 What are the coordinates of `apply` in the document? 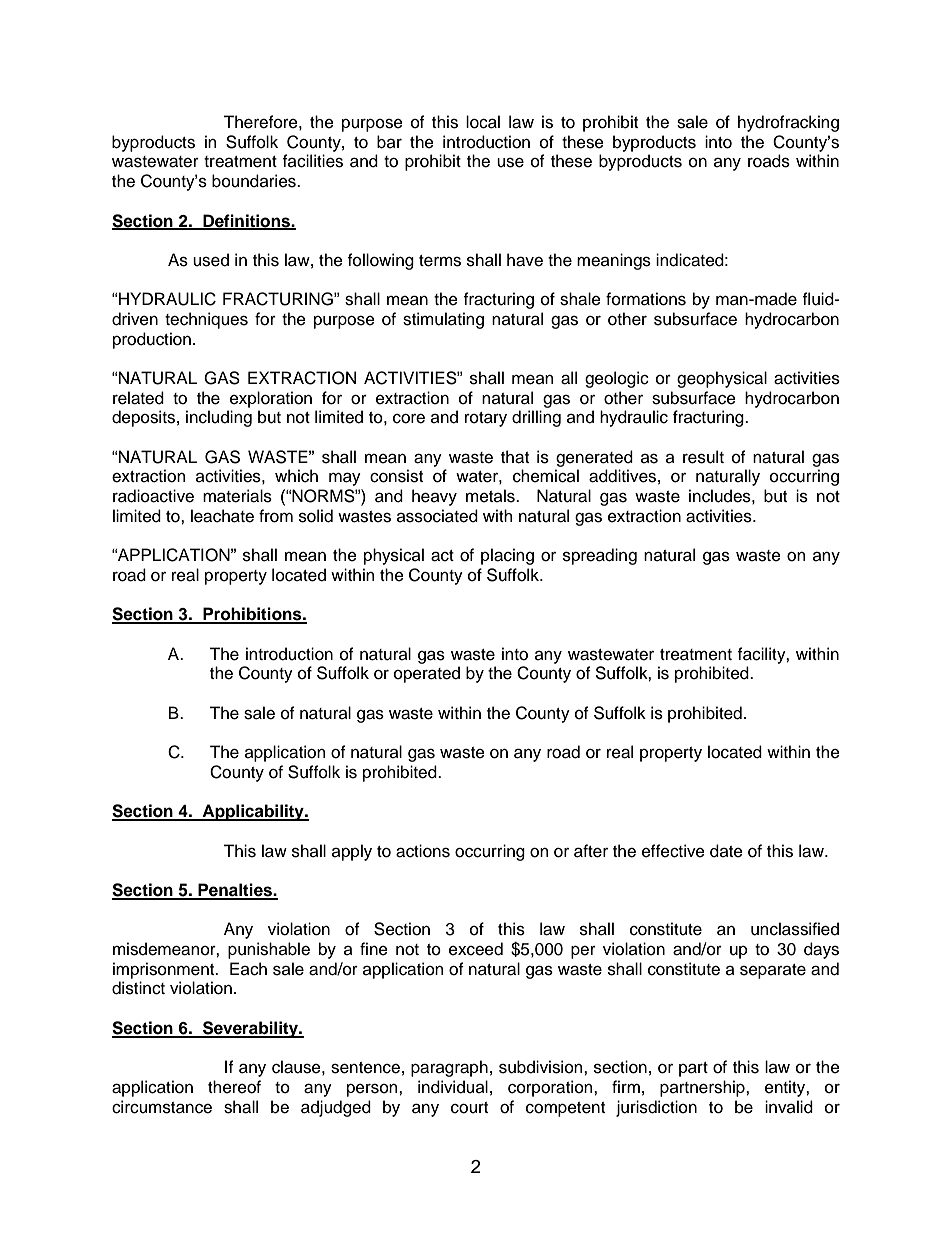 It's located at (352, 852).
